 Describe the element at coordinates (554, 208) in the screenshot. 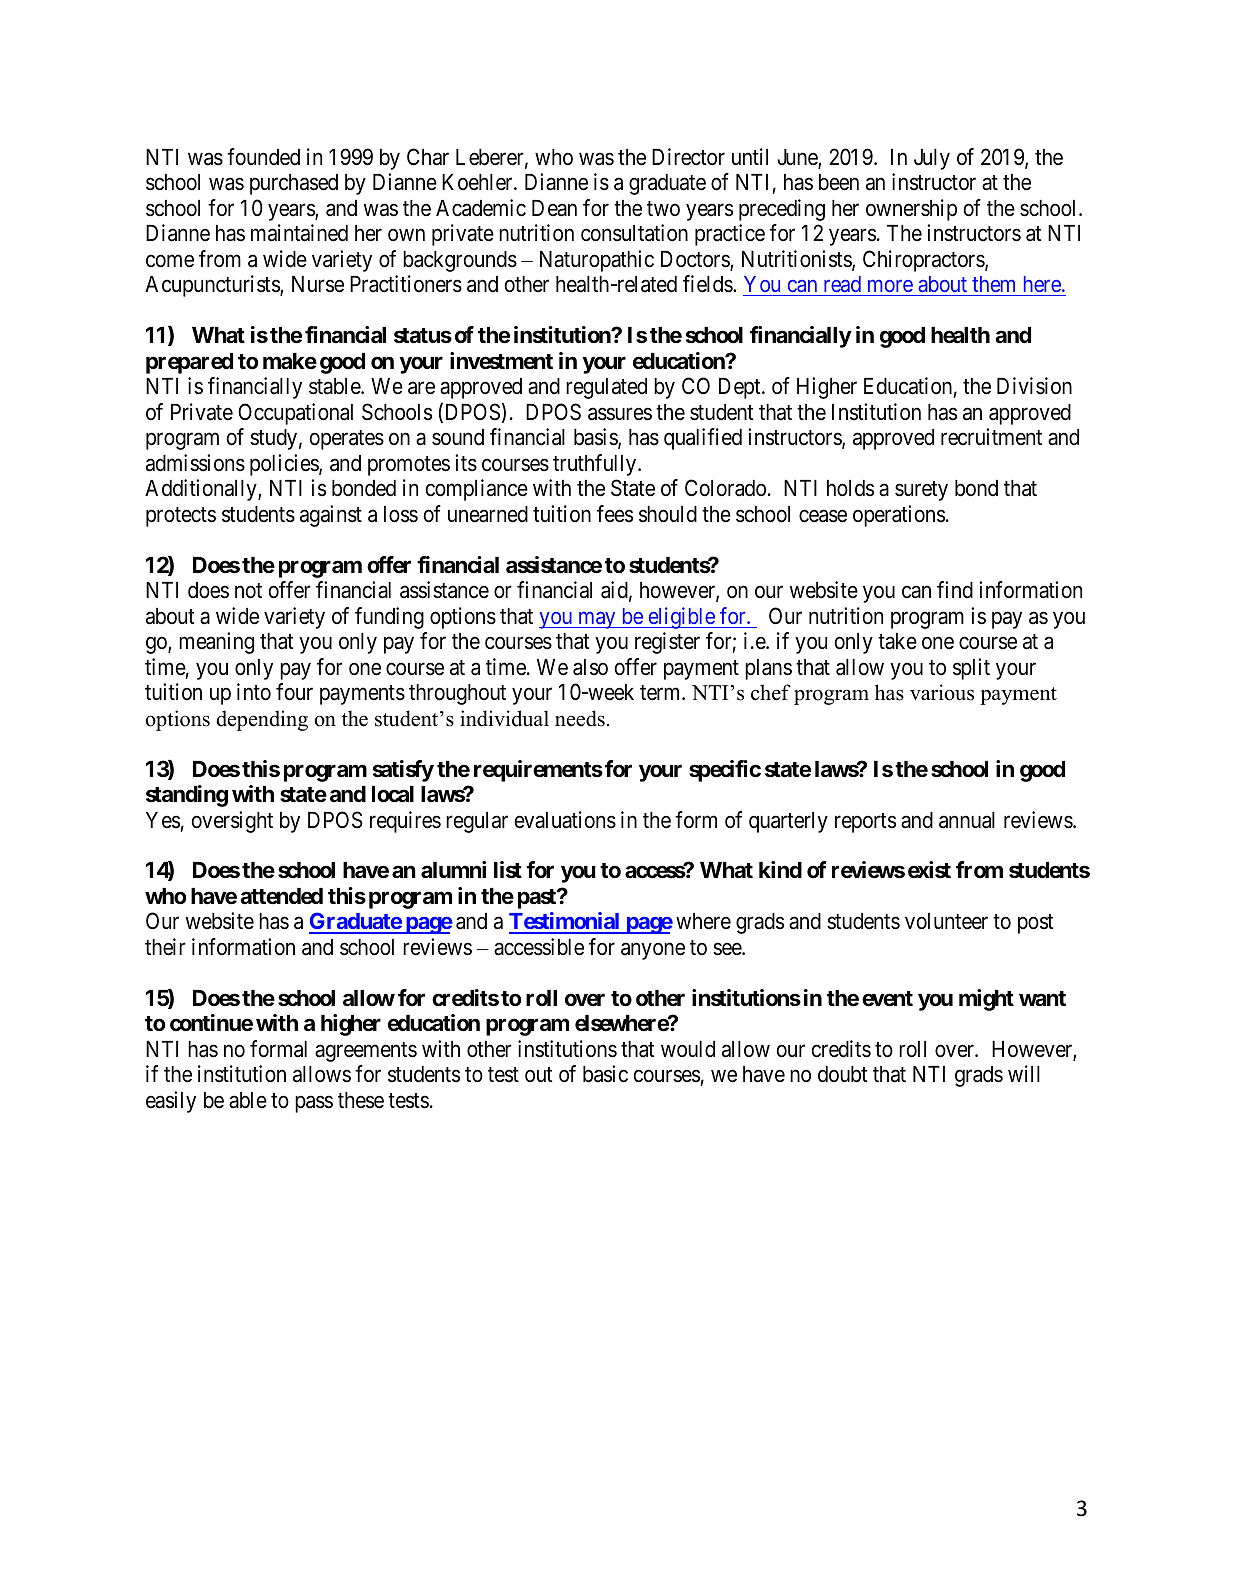

I see `Dean` at that location.
